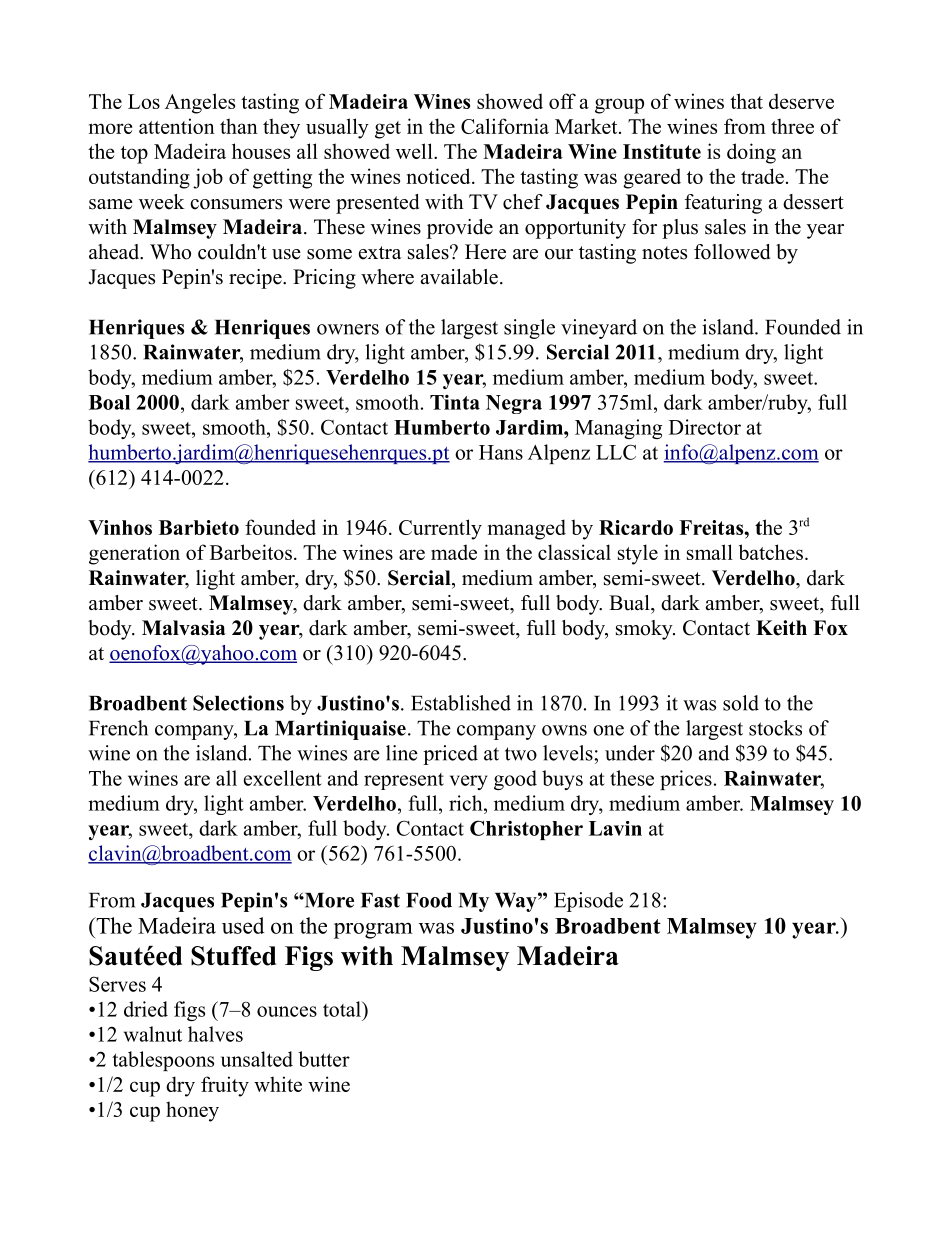 Image resolution: width=952 pixels, height=1233 pixels. I want to click on Hans, so click(501, 452).
